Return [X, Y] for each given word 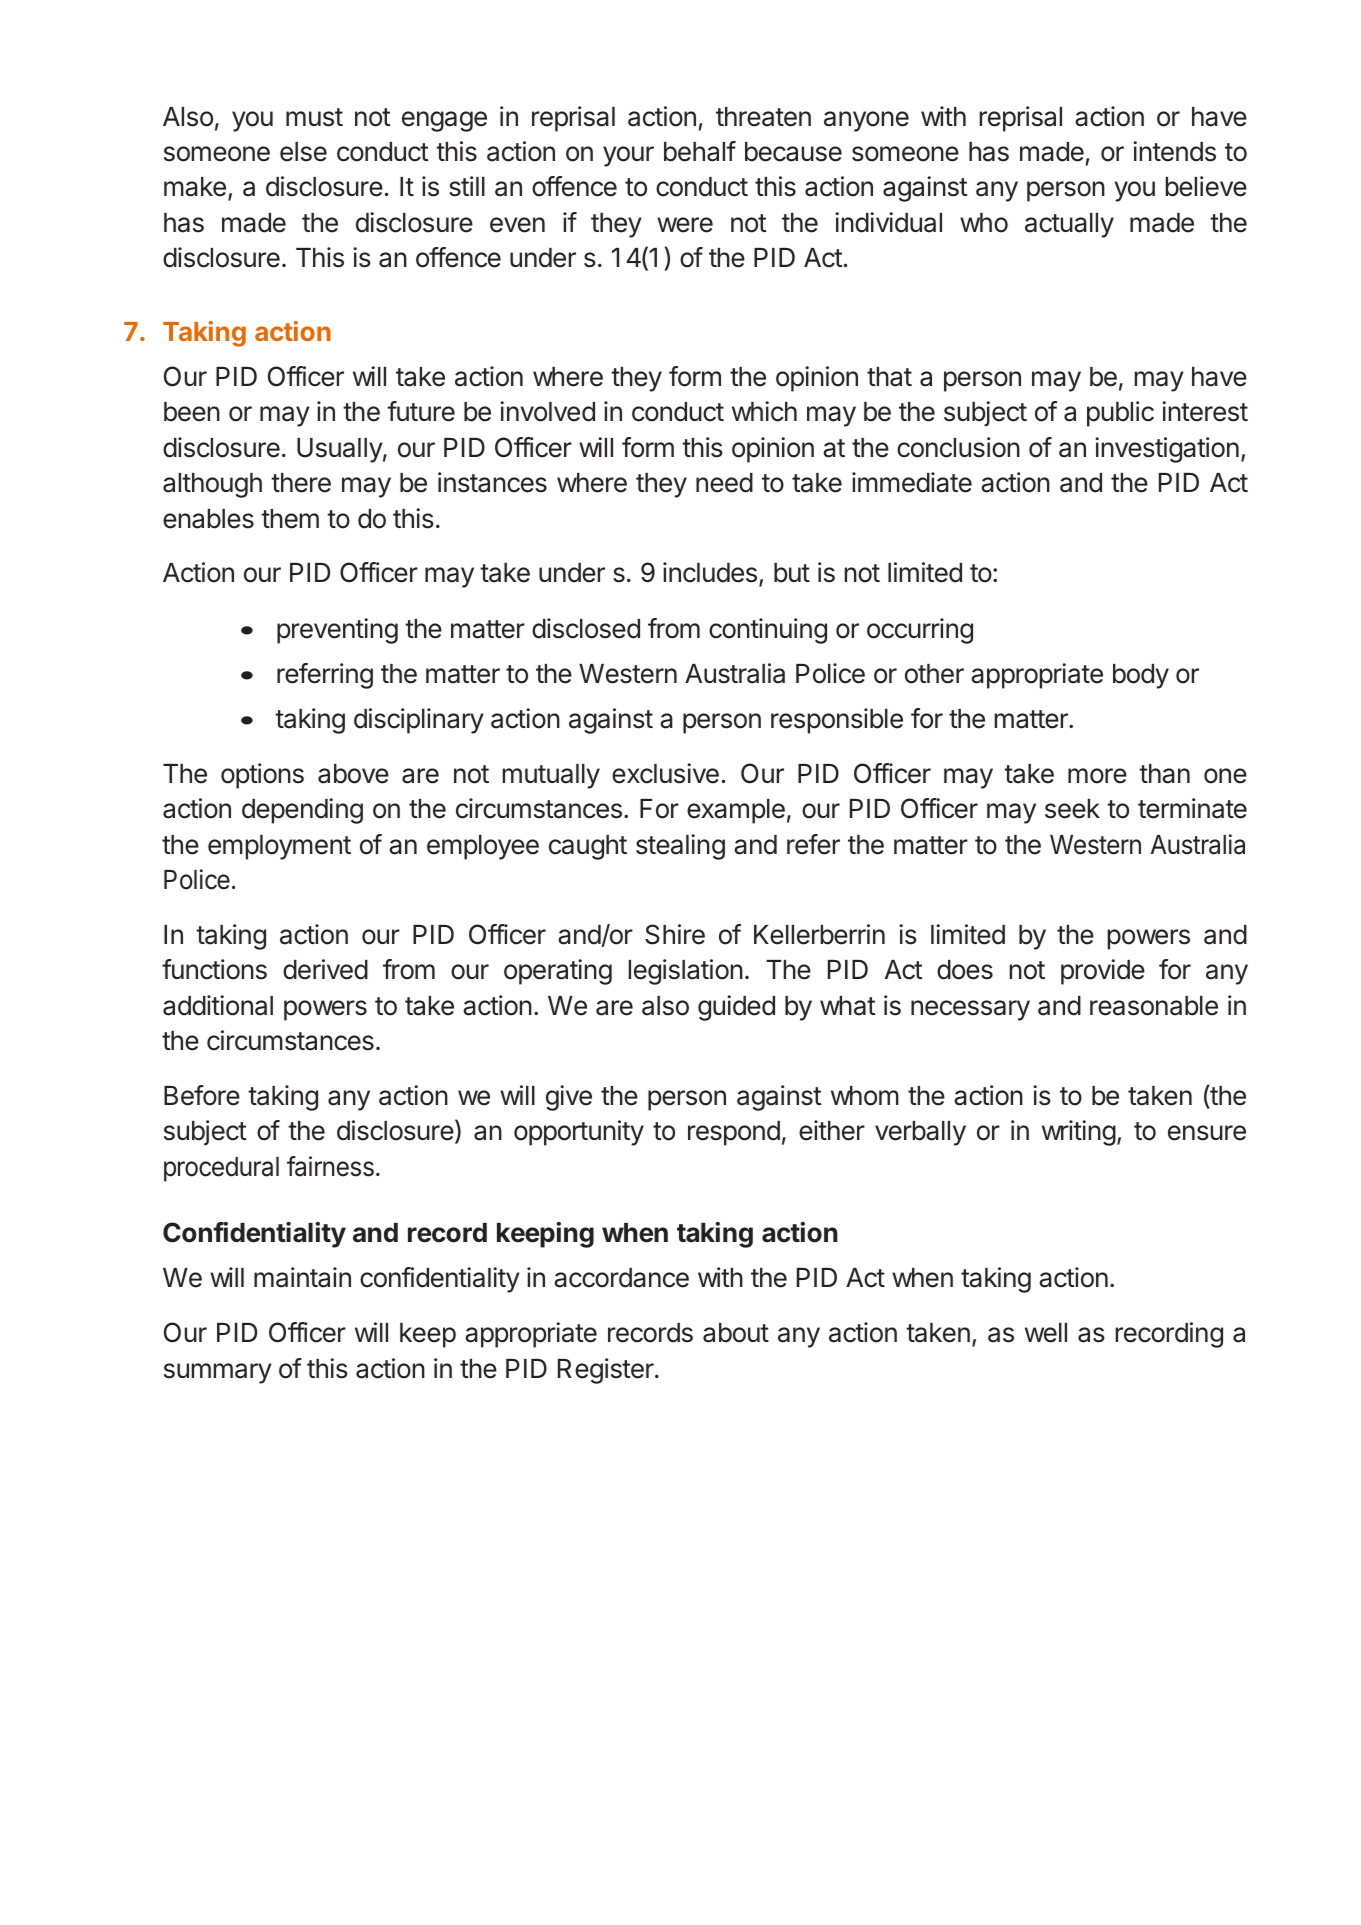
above [353, 774]
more [1097, 776]
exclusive [665, 773]
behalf [700, 151]
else [303, 152]
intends [1174, 151]
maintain [302, 1277]
